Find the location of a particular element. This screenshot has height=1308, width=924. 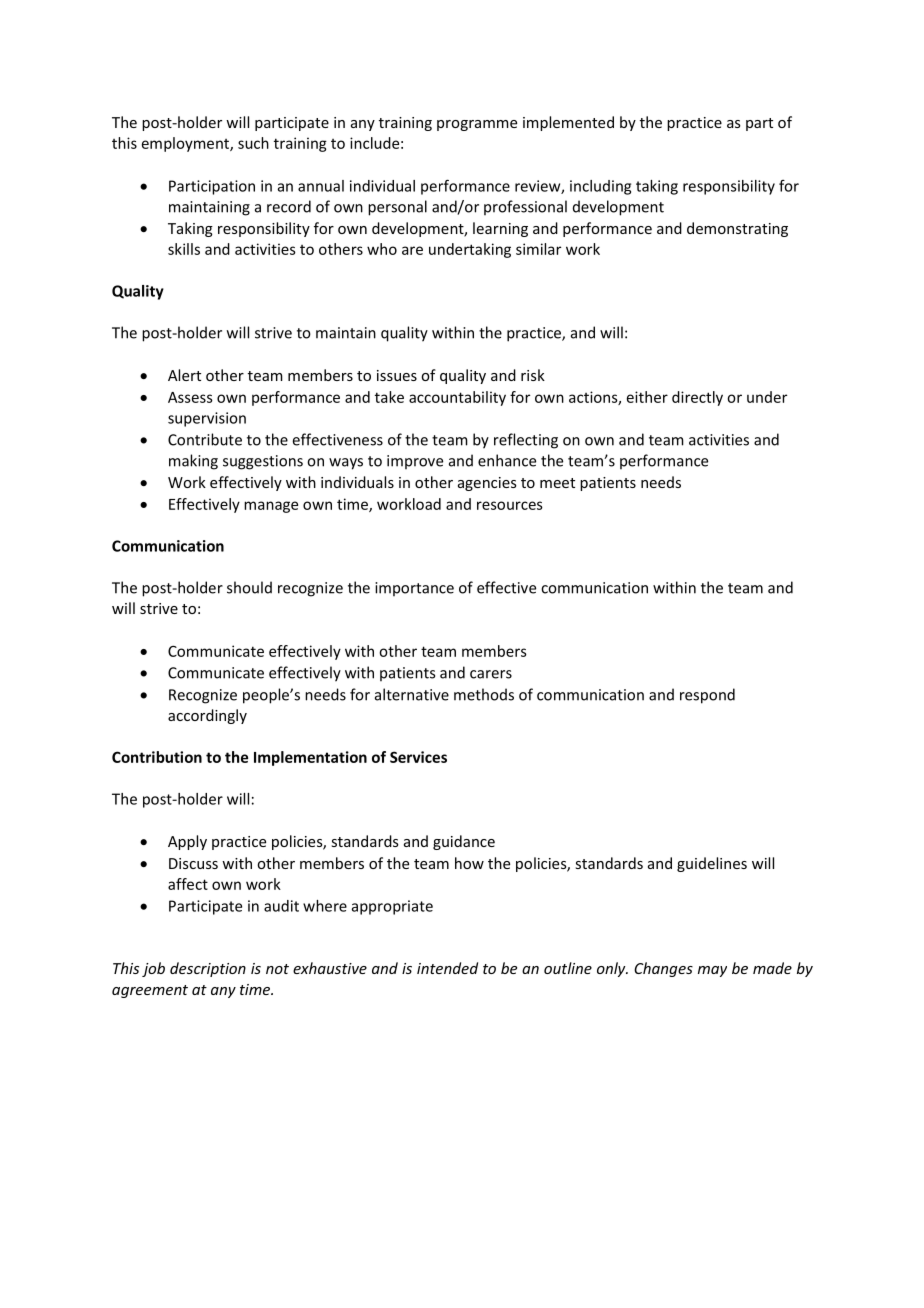

directly is located at coordinates (697, 398).
